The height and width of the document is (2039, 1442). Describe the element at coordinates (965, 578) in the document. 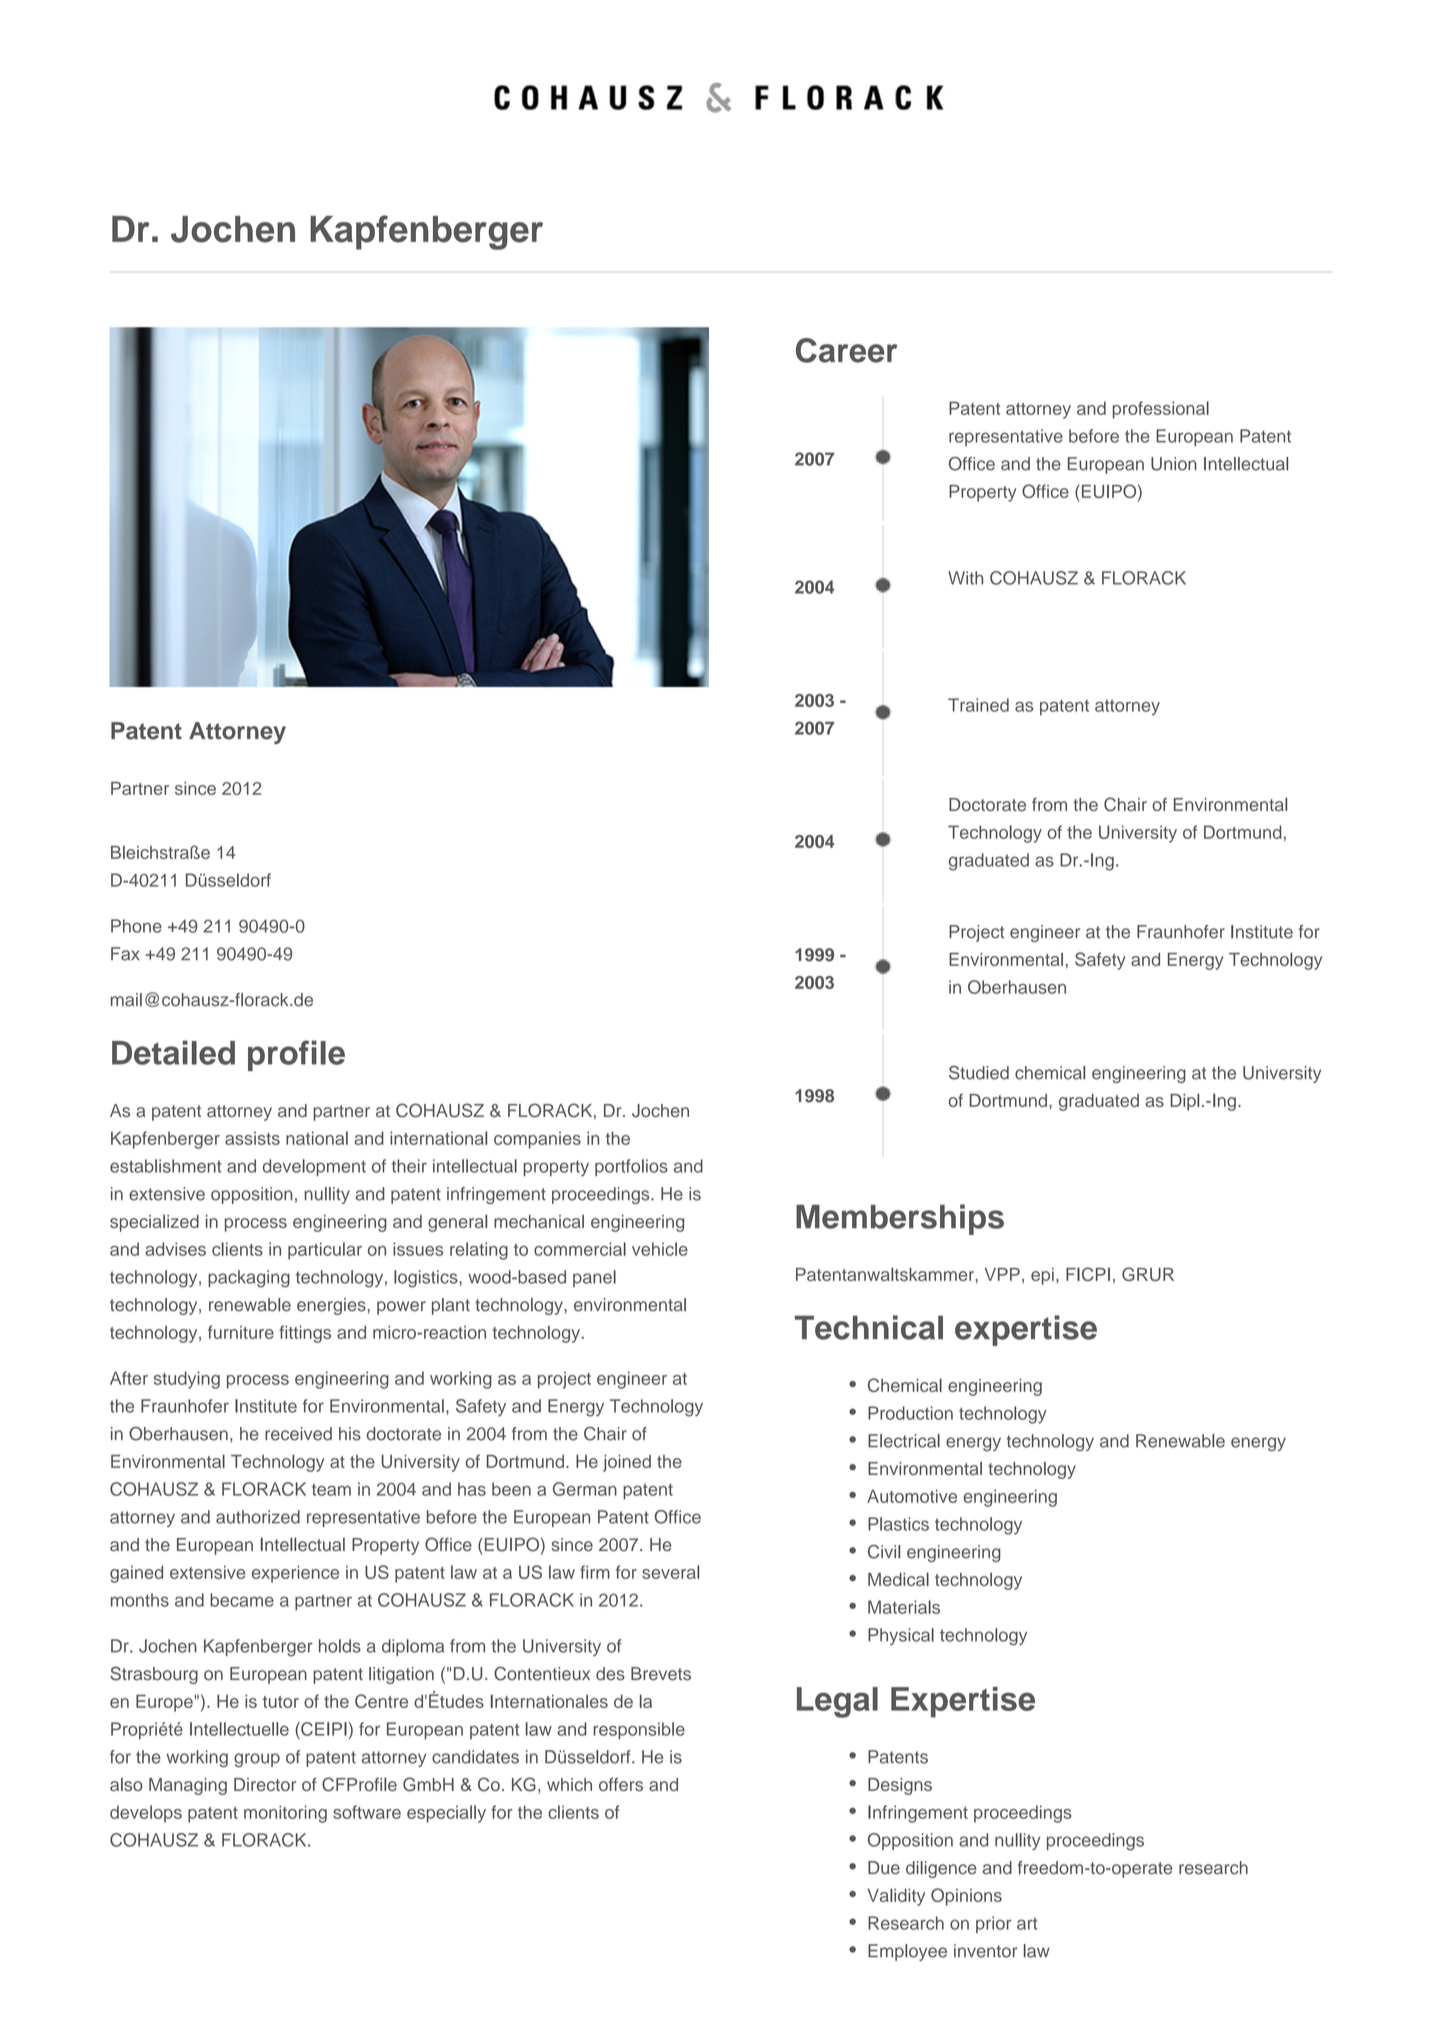

I see `With` at that location.
